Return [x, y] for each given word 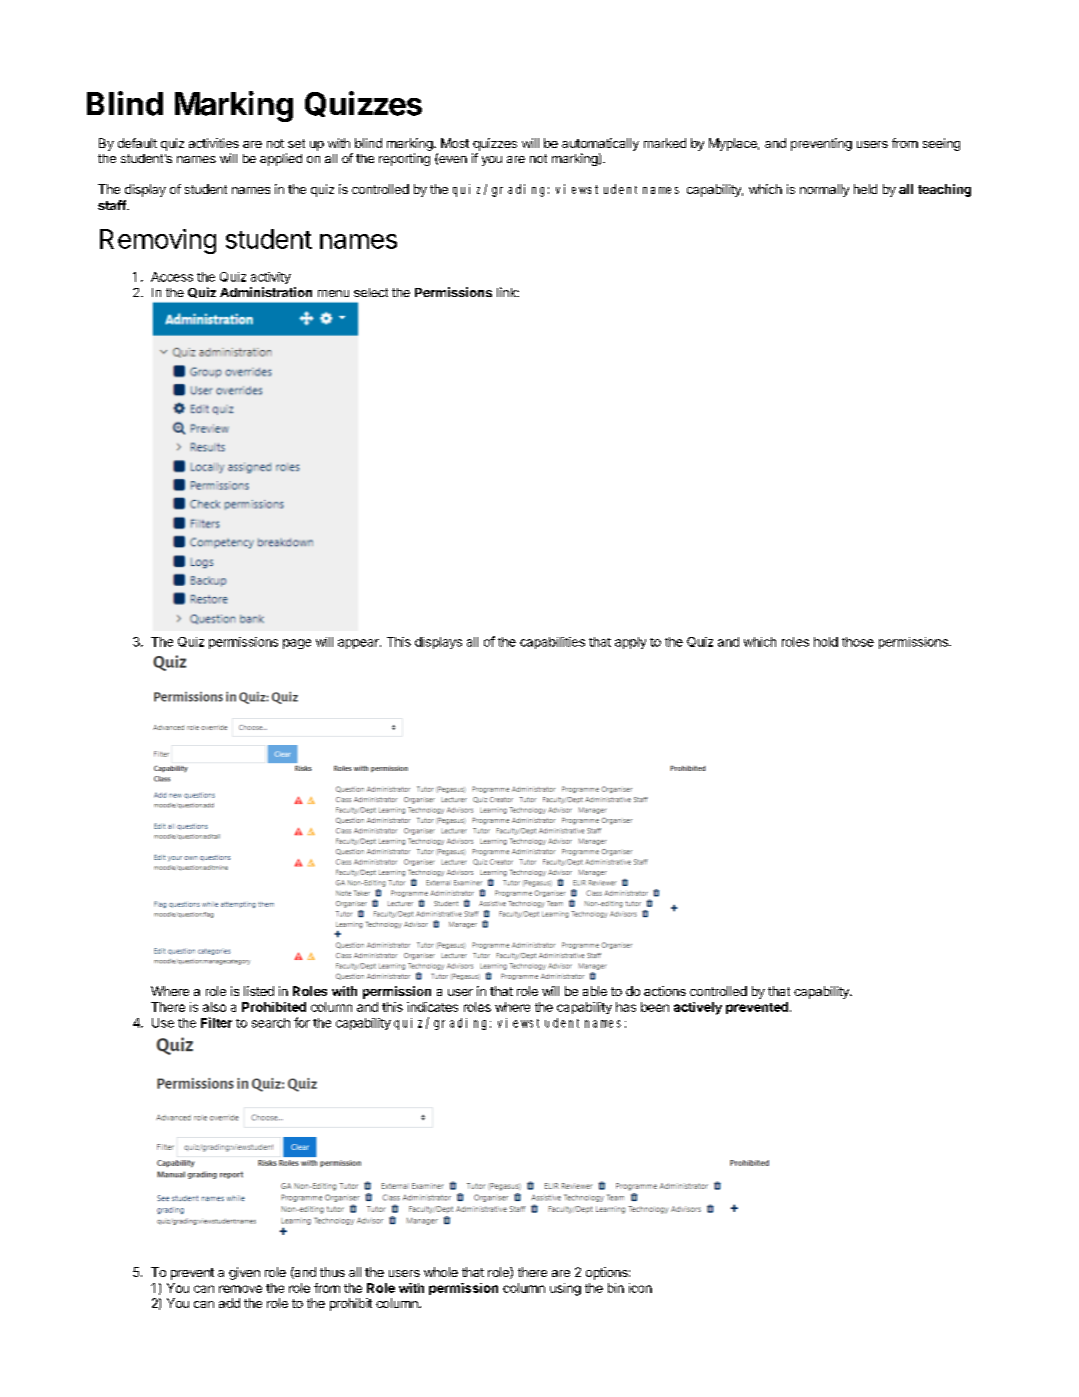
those [858, 642]
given [244, 1273]
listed [259, 991]
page [297, 644]
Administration [266, 292]
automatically [600, 144]
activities [214, 143]
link [508, 292]
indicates [432, 1007]
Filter [216, 1022]
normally [824, 190]
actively [698, 1008]
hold [826, 642]
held [865, 189]
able [595, 991]
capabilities [552, 643]
